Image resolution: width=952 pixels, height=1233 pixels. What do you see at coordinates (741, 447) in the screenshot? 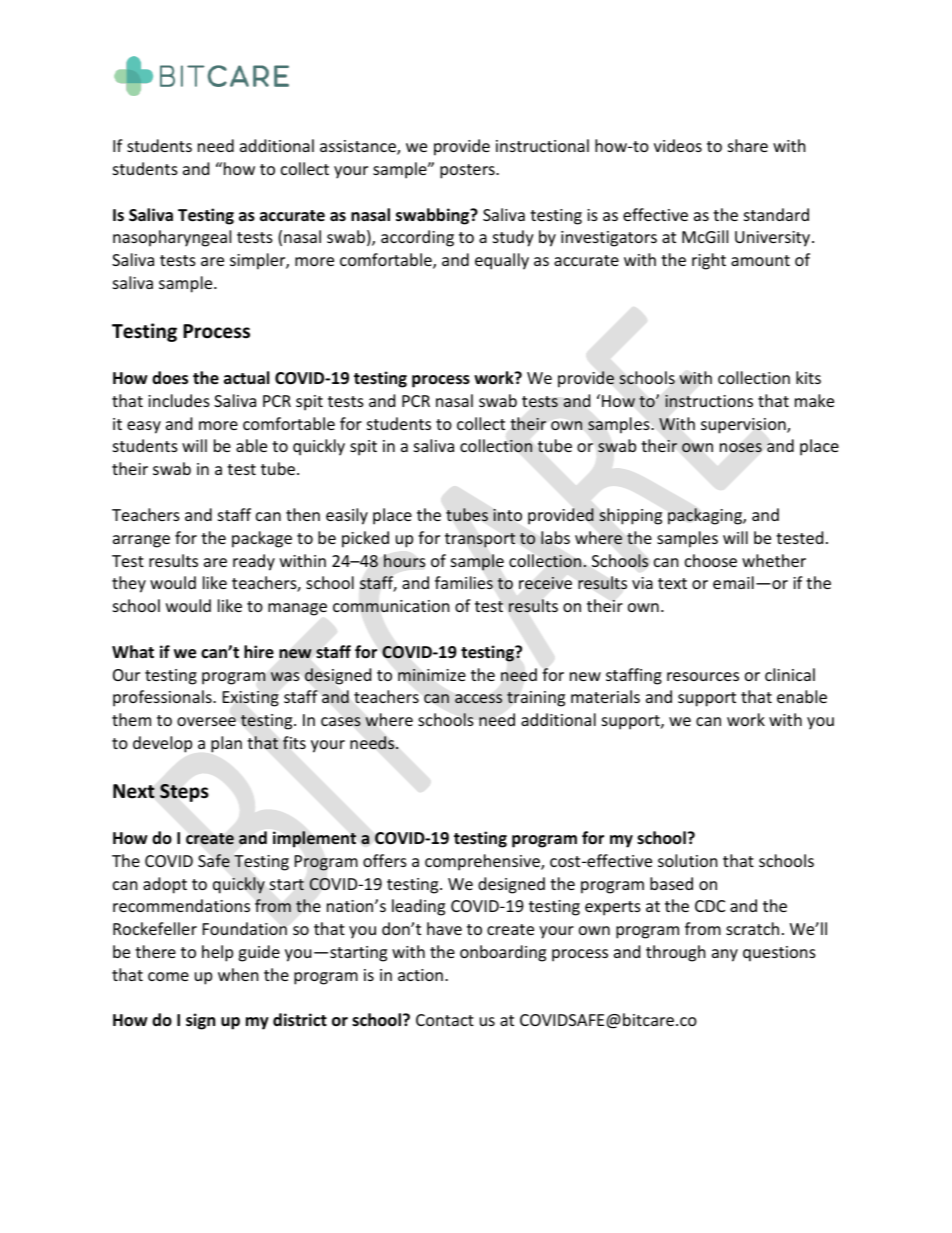
I see `noses` at bounding box center [741, 447].
